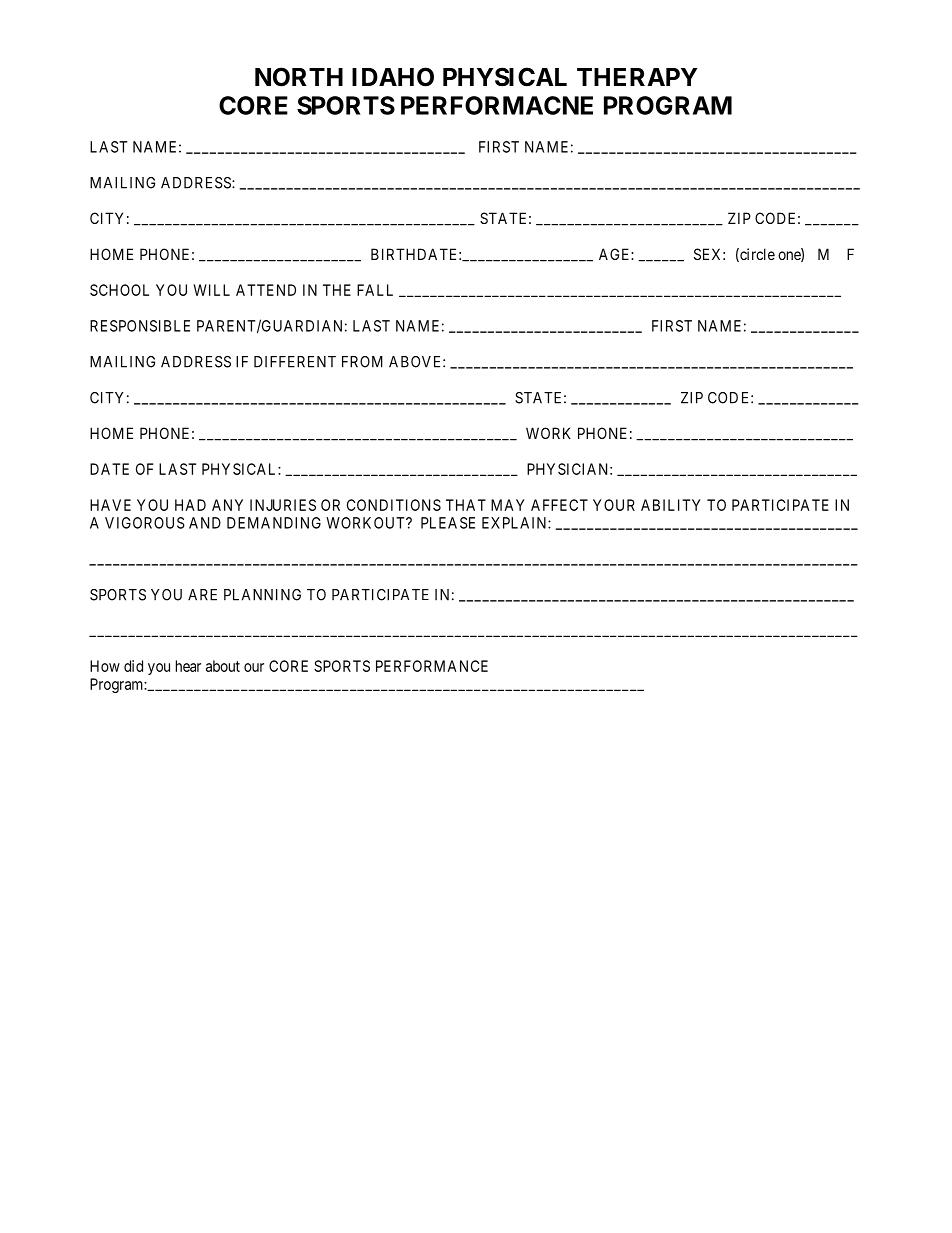 The height and width of the page is (1233, 952). Describe the element at coordinates (637, 77) in the page. I see `THERAPY` at that location.
